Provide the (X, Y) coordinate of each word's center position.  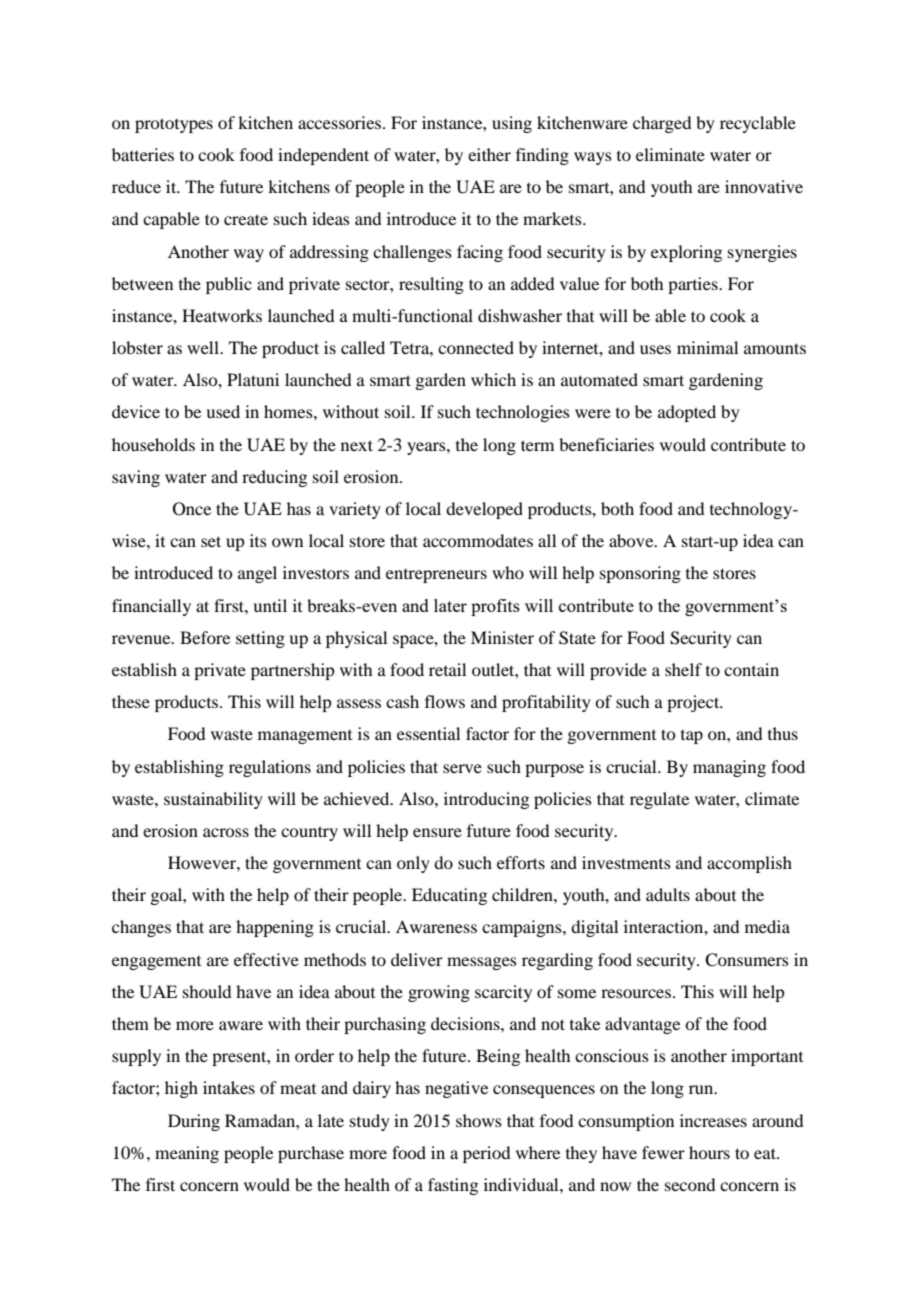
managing (729, 768)
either (489, 154)
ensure (437, 832)
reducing (274, 478)
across (226, 832)
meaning (187, 1154)
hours (709, 1152)
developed (484, 510)
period (486, 1154)
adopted (687, 413)
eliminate (670, 154)
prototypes (174, 125)
